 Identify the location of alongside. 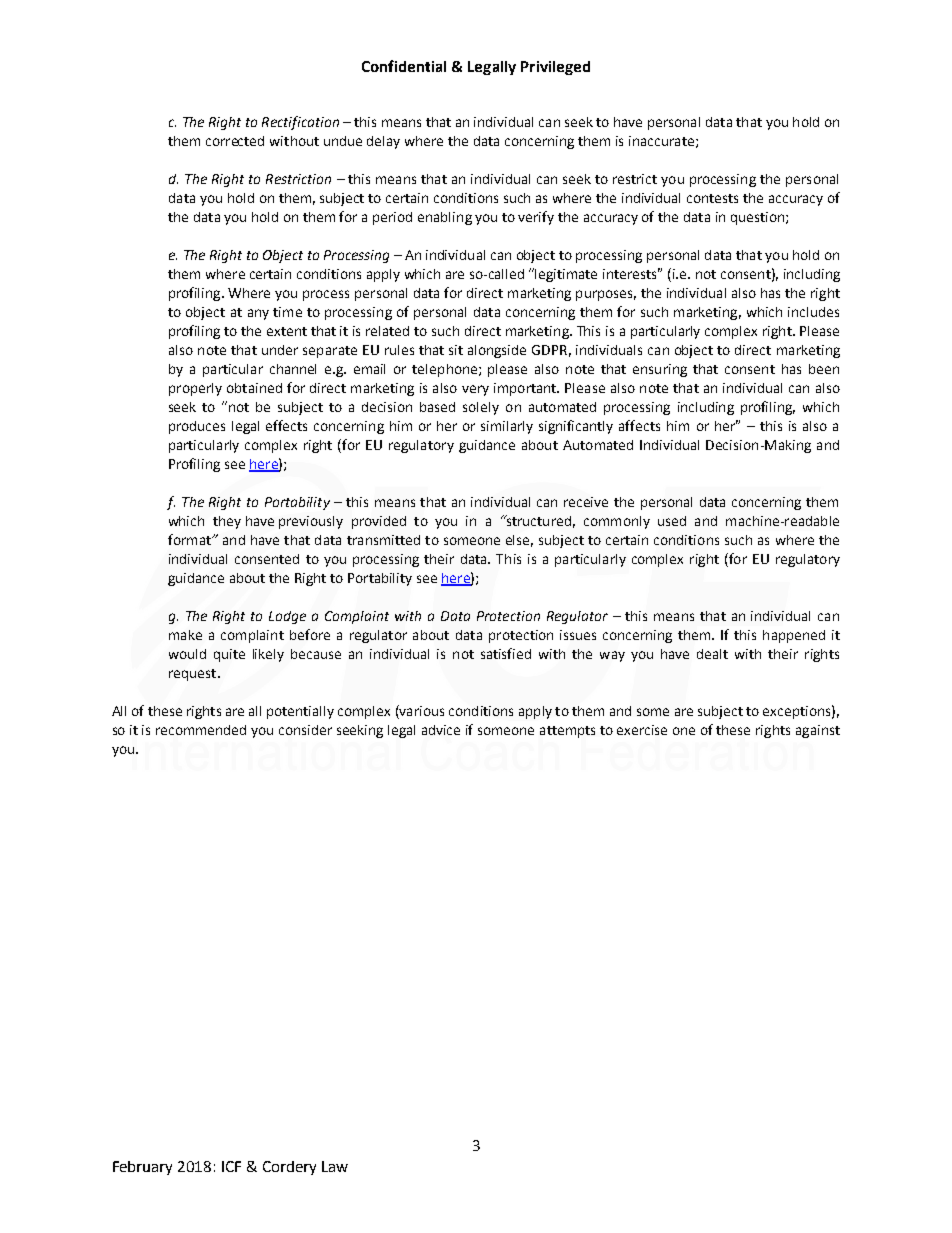
(497, 351).
